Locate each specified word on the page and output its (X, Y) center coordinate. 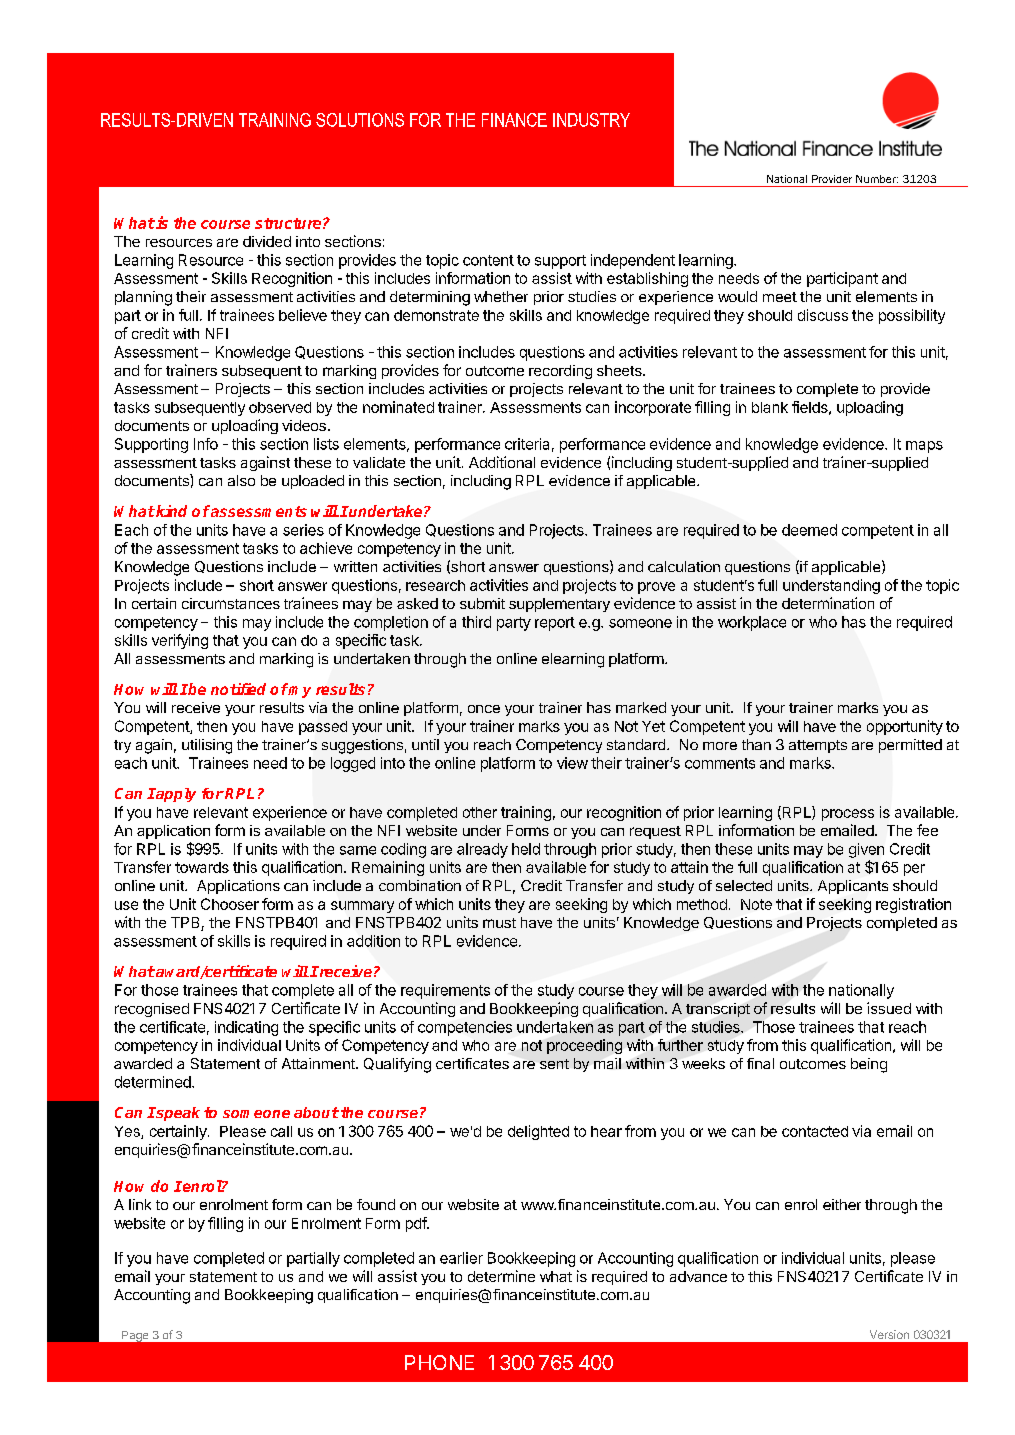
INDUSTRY (591, 120)
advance (698, 1276)
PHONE (439, 1362)
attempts (818, 746)
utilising (207, 746)
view (572, 763)
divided (267, 241)
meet (780, 297)
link (140, 1204)
